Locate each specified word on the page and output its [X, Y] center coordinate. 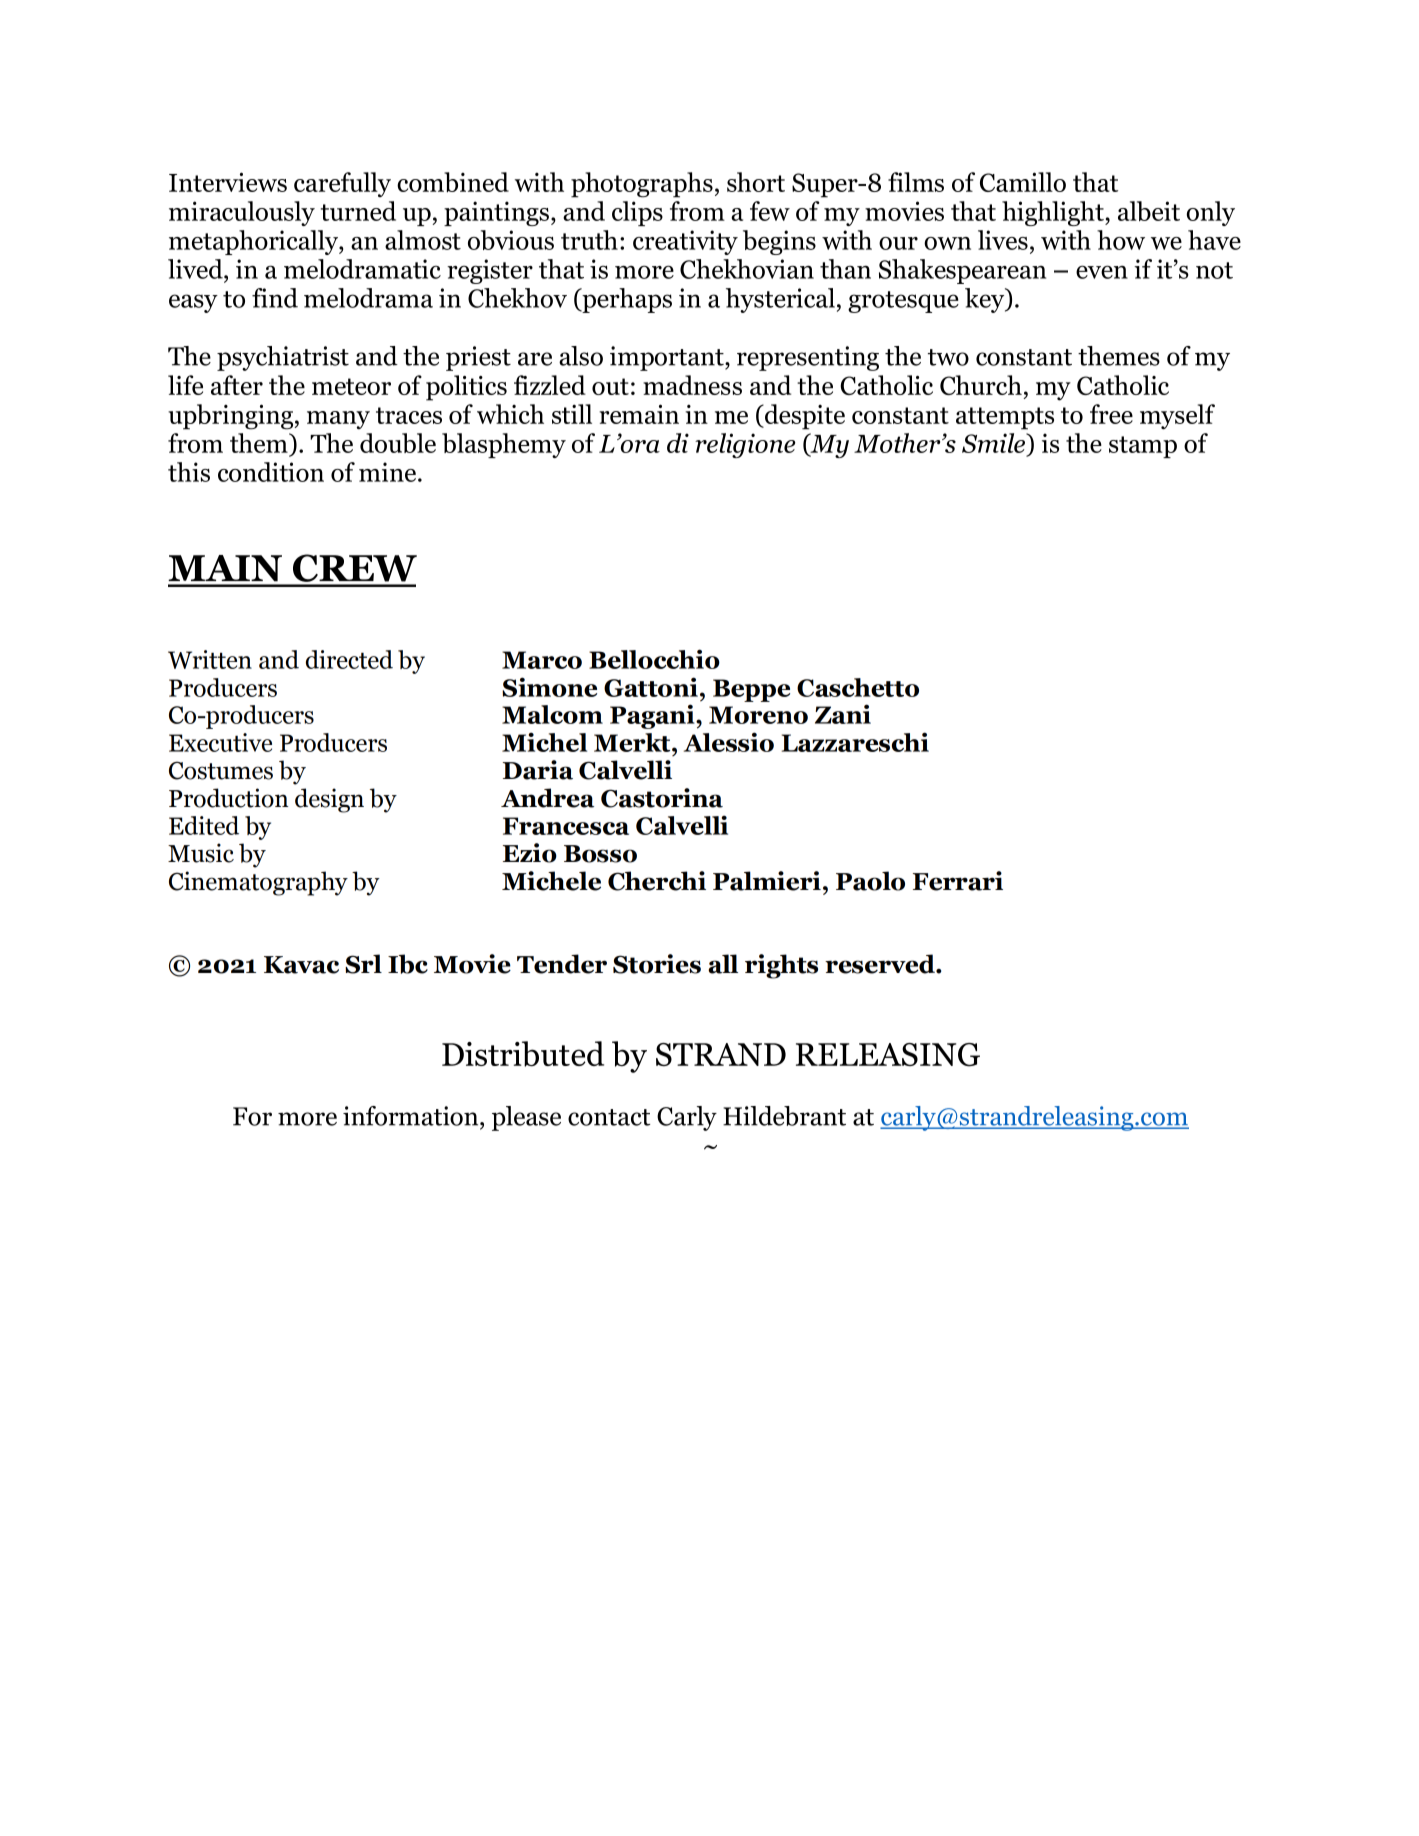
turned [358, 211]
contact [609, 1117]
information [412, 1116]
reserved [881, 964]
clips [637, 213]
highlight [1054, 213]
